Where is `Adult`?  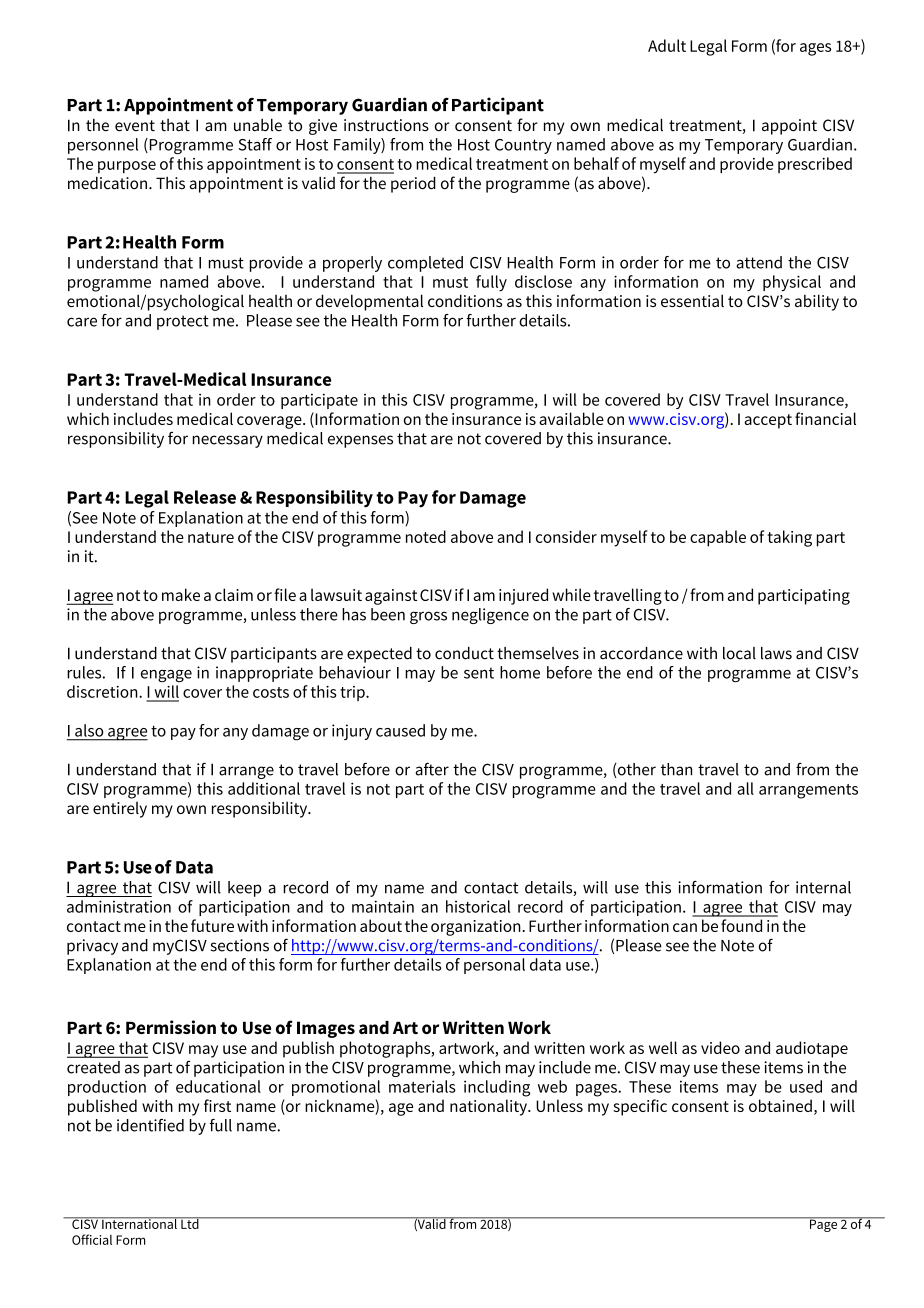
Adult is located at coordinates (667, 45).
